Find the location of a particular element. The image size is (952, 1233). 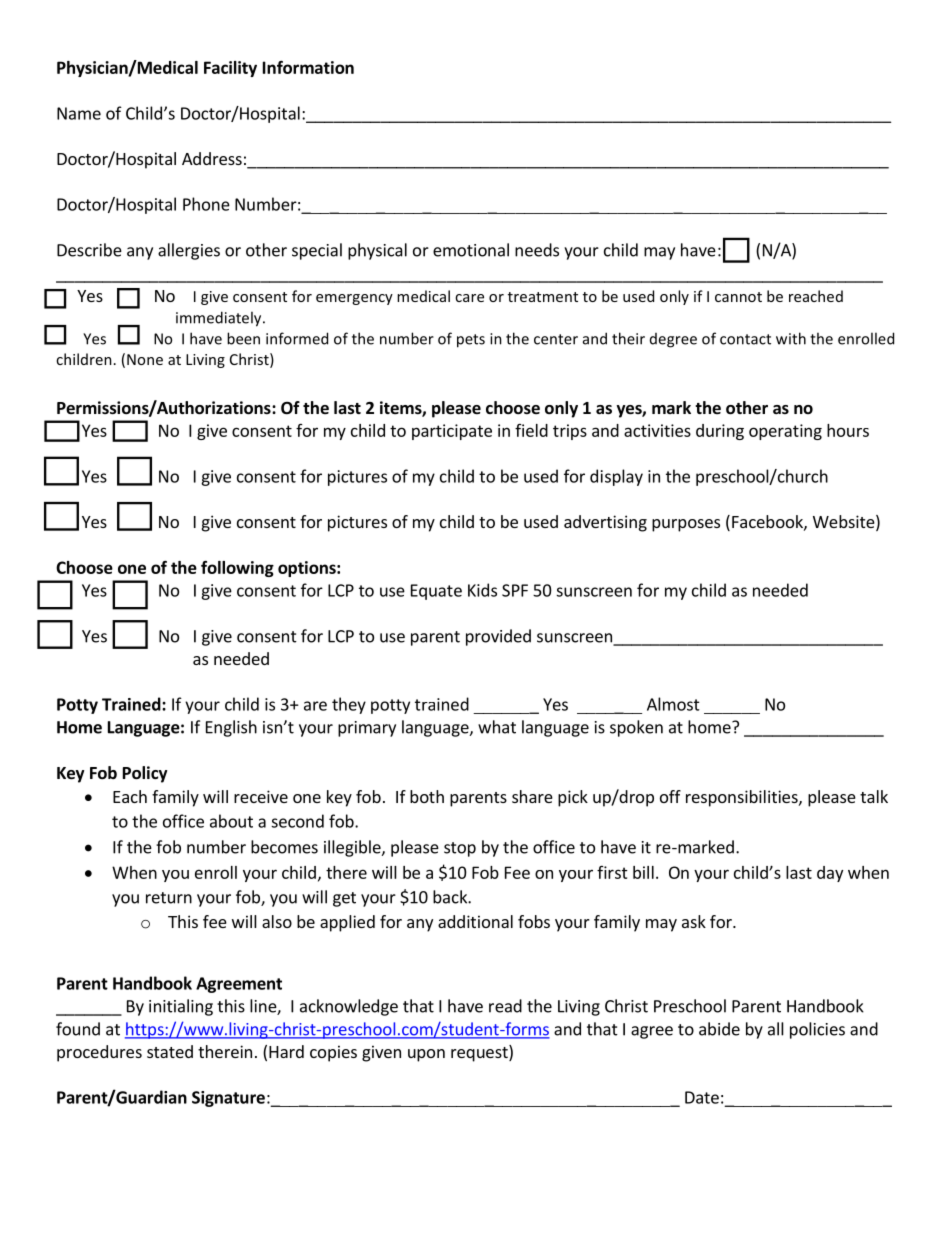

Facility is located at coordinates (230, 69).
